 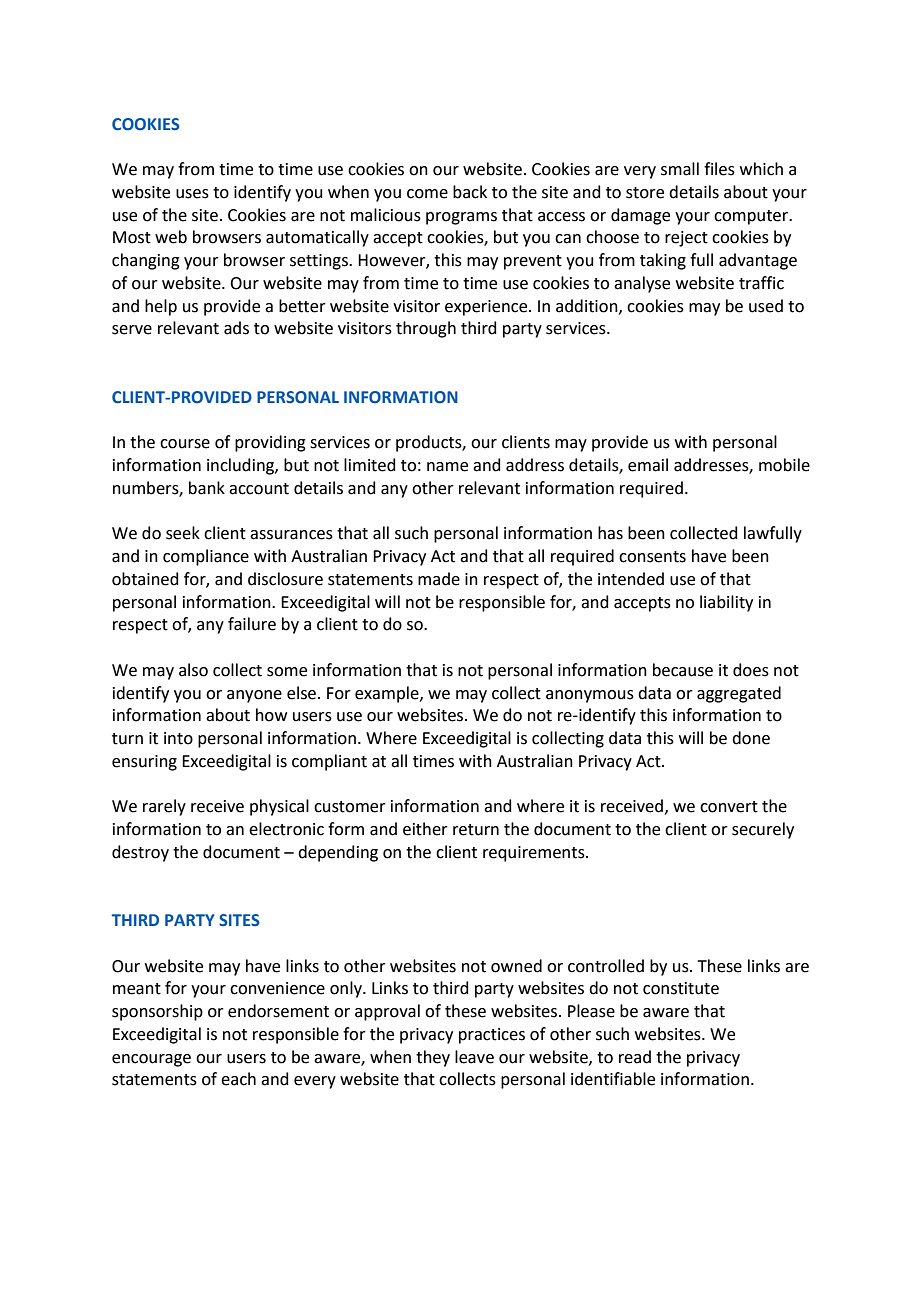 I want to click on email, so click(x=648, y=465).
